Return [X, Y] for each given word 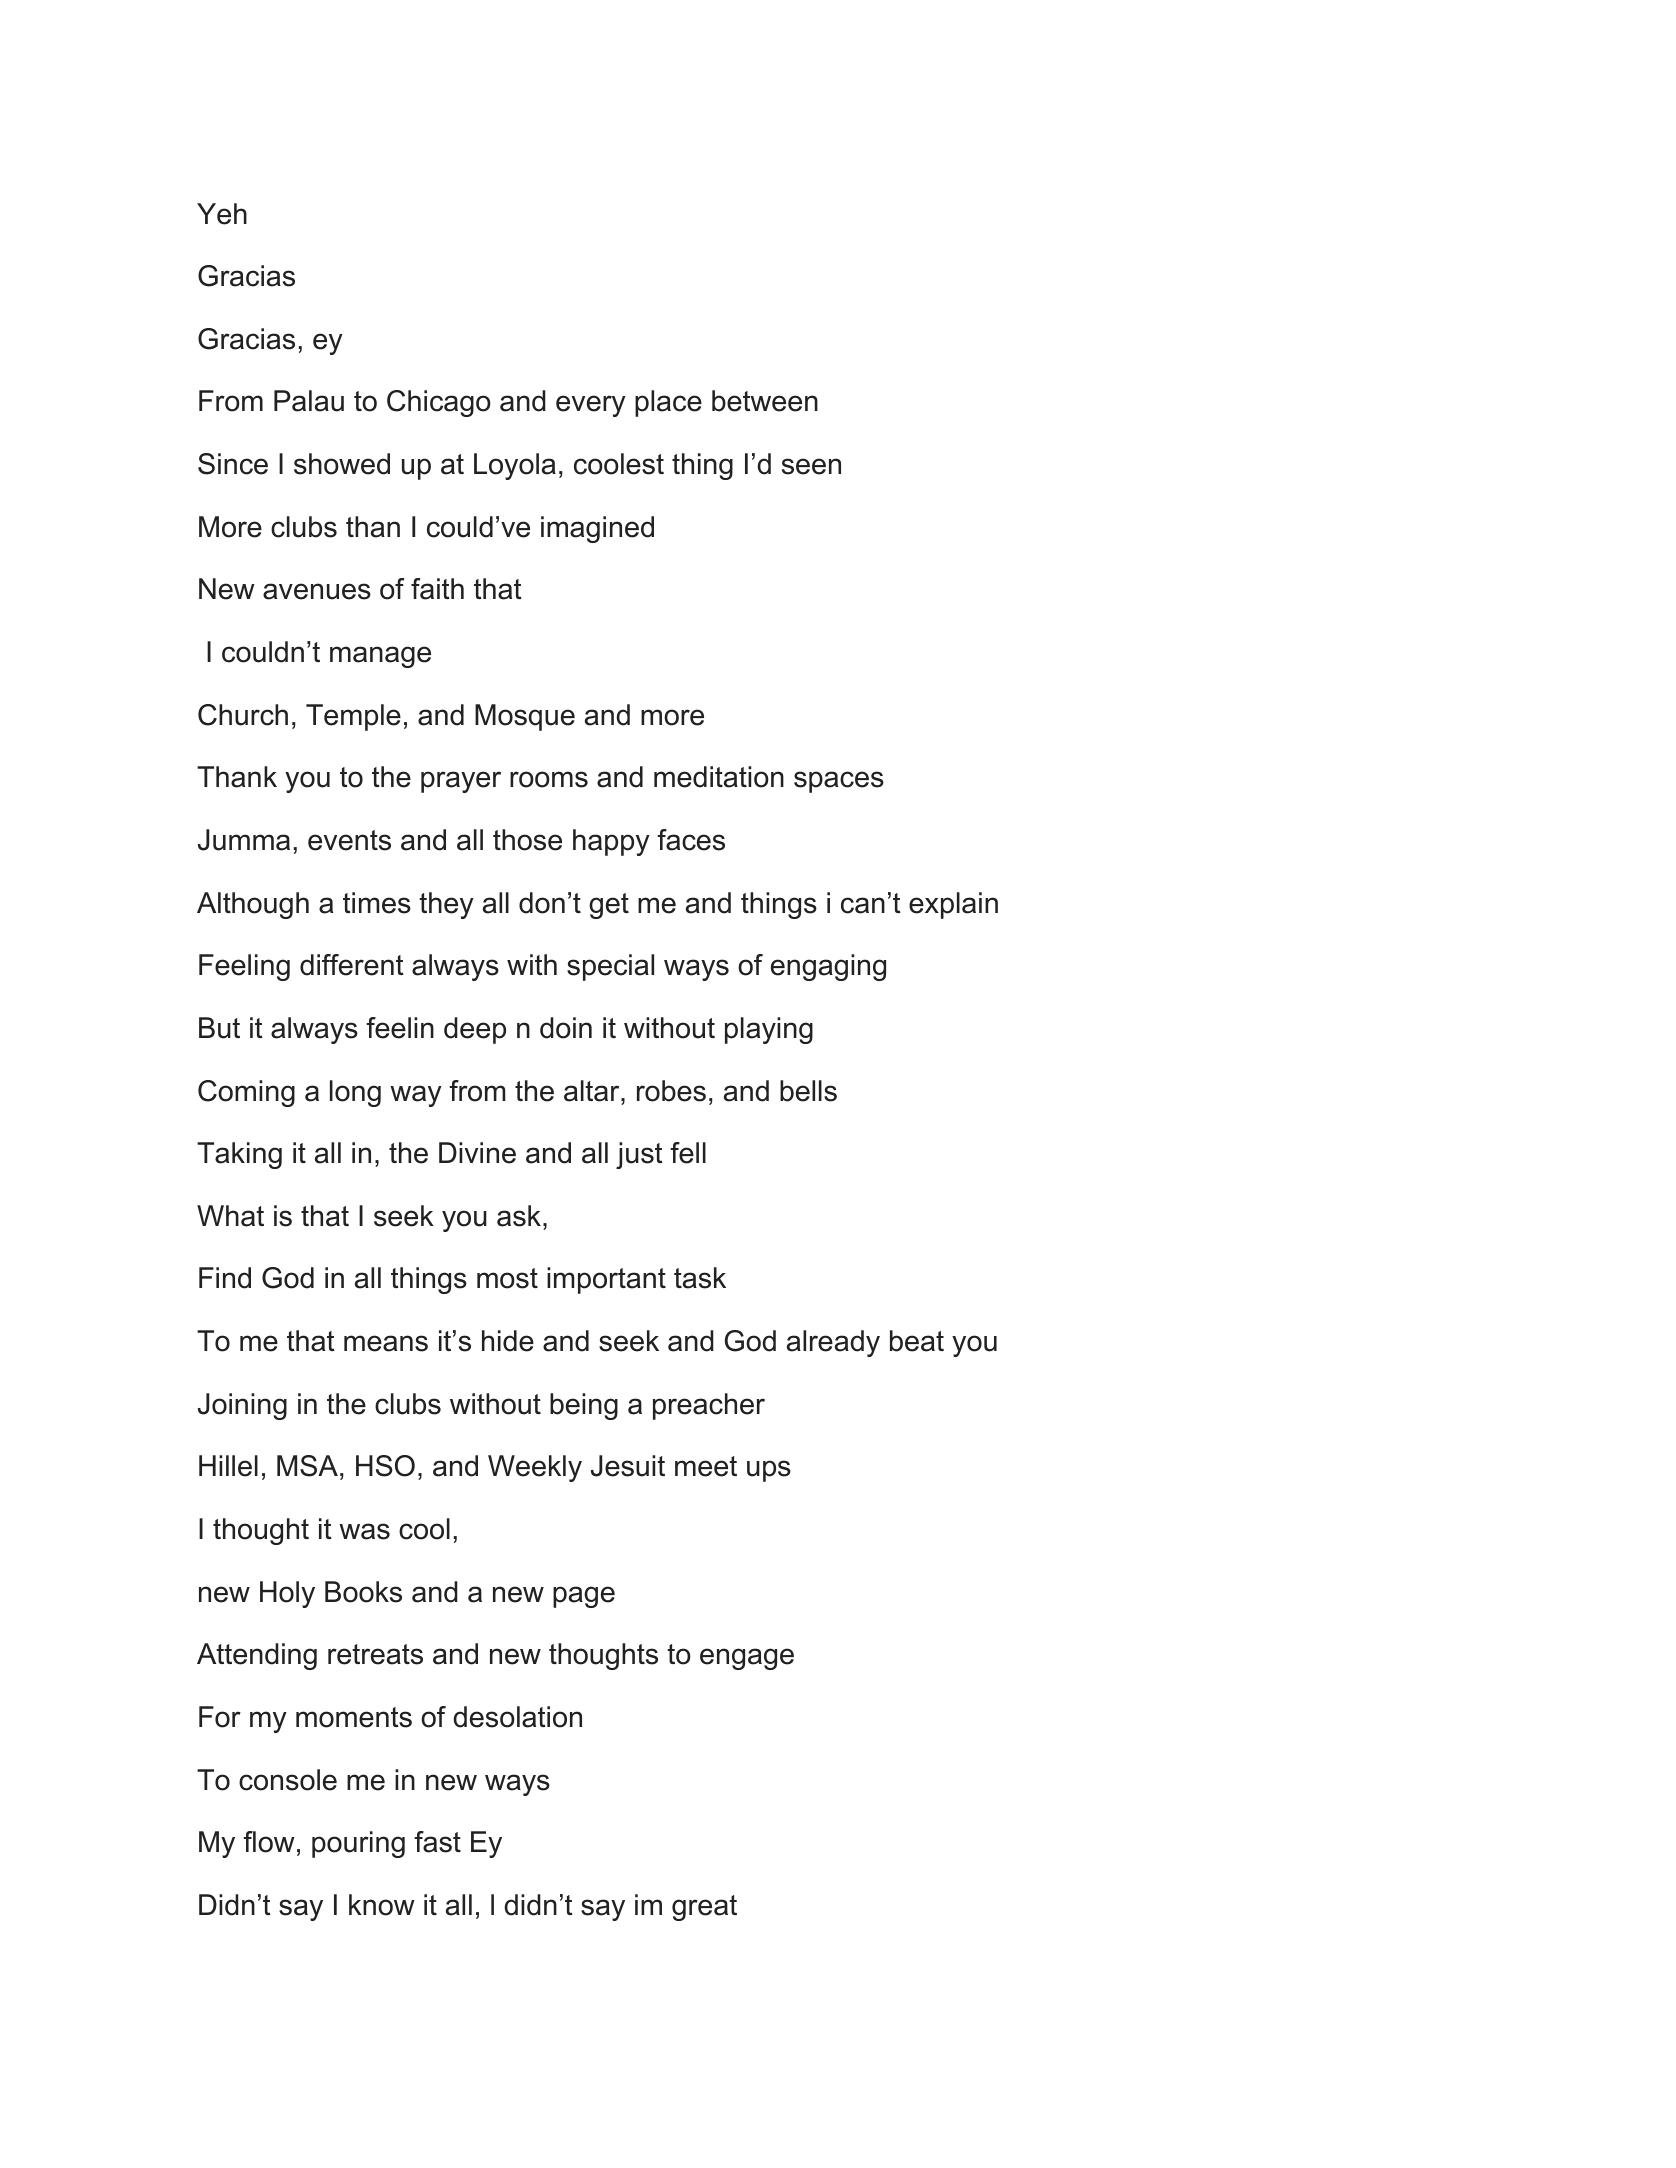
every [591, 406]
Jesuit [628, 1466]
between [765, 401]
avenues [317, 591]
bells [808, 1091]
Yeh [222, 214]
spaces [839, 782]
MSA [307, 1466]
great [704, 1908]
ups [769, 1471]
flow [269, 1842]
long [355, 1093]
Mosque [525, 717]
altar [593, 1091]
